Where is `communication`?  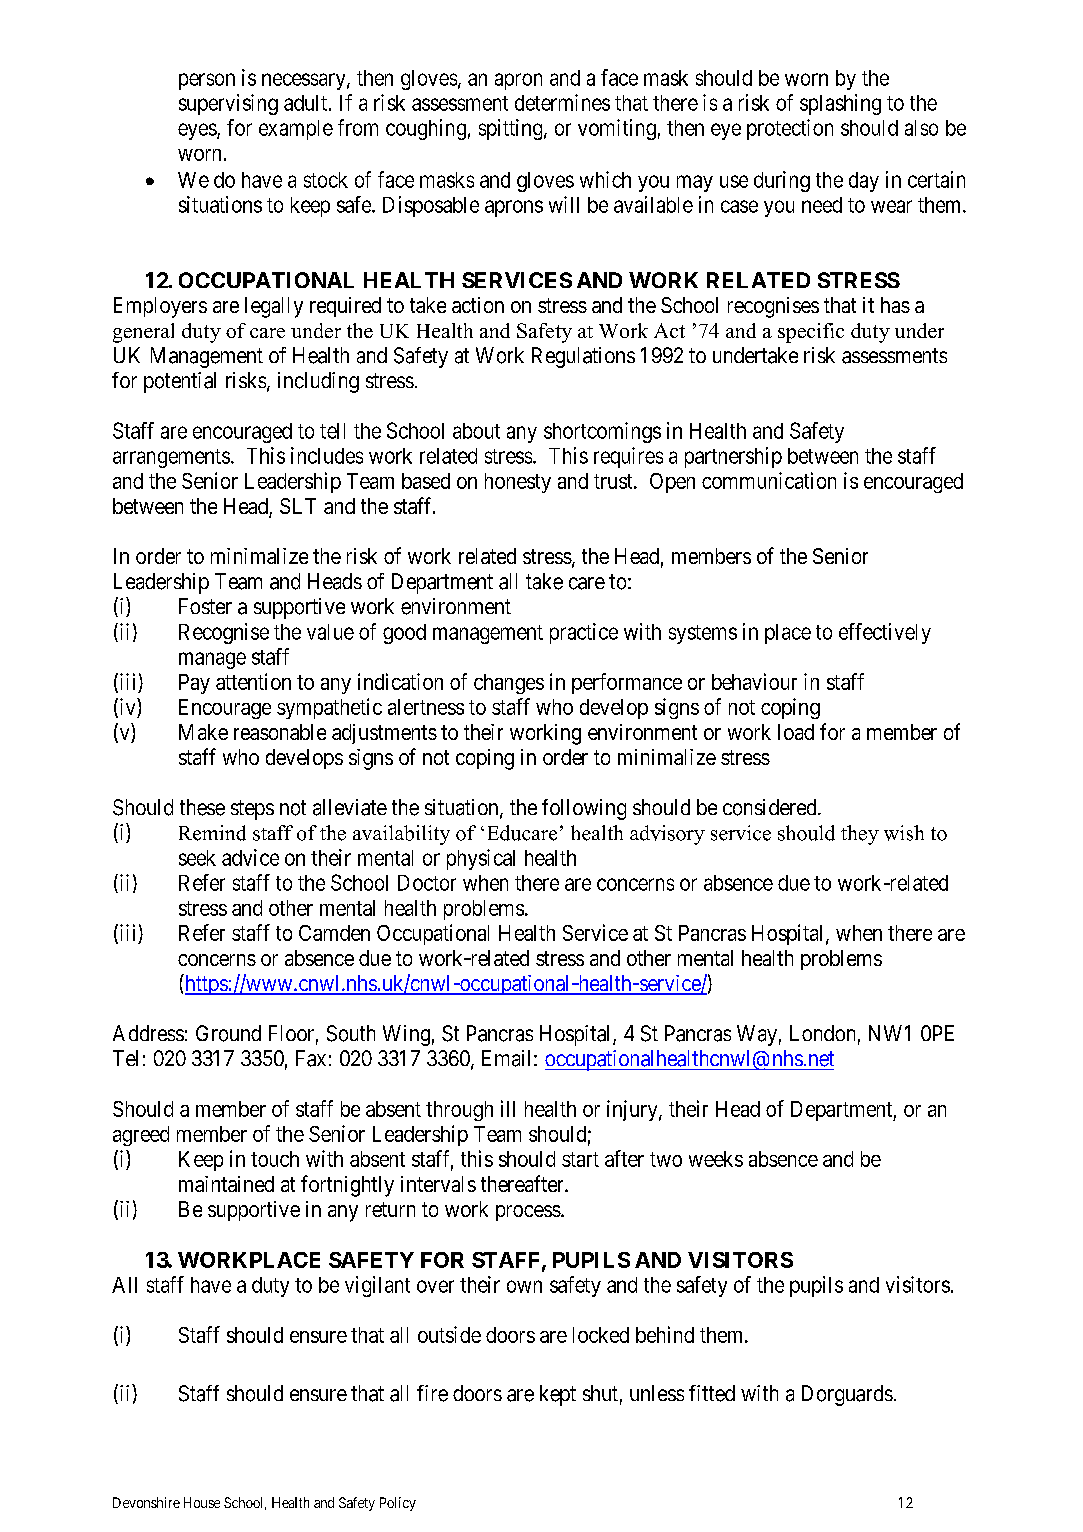
communication is located at coordinates (769, 480).
